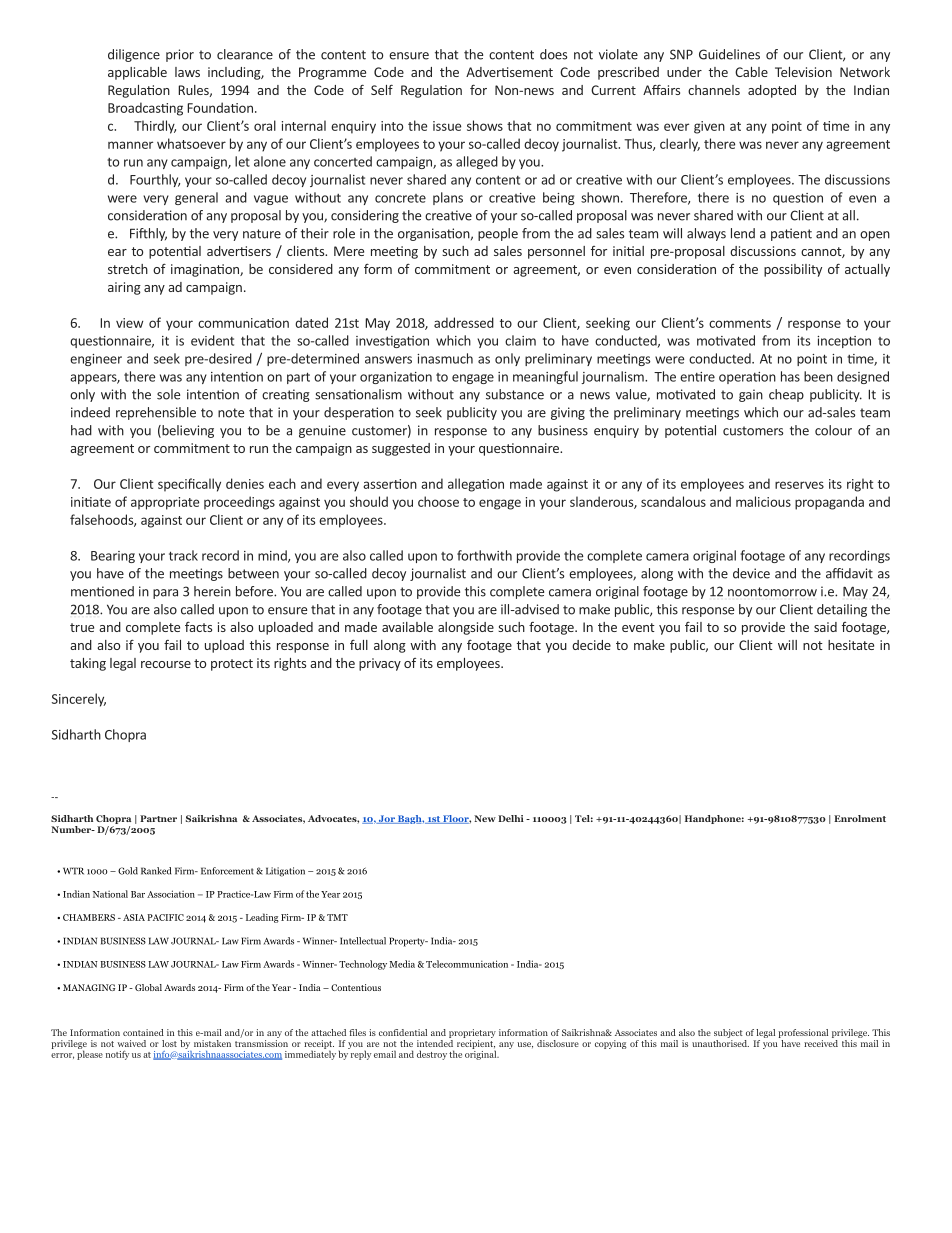 The image size is (952, 1233). What do you see at coordinates (472, 1035) in the image?
I see `proprietary` at bounding box center [472, 1035].
